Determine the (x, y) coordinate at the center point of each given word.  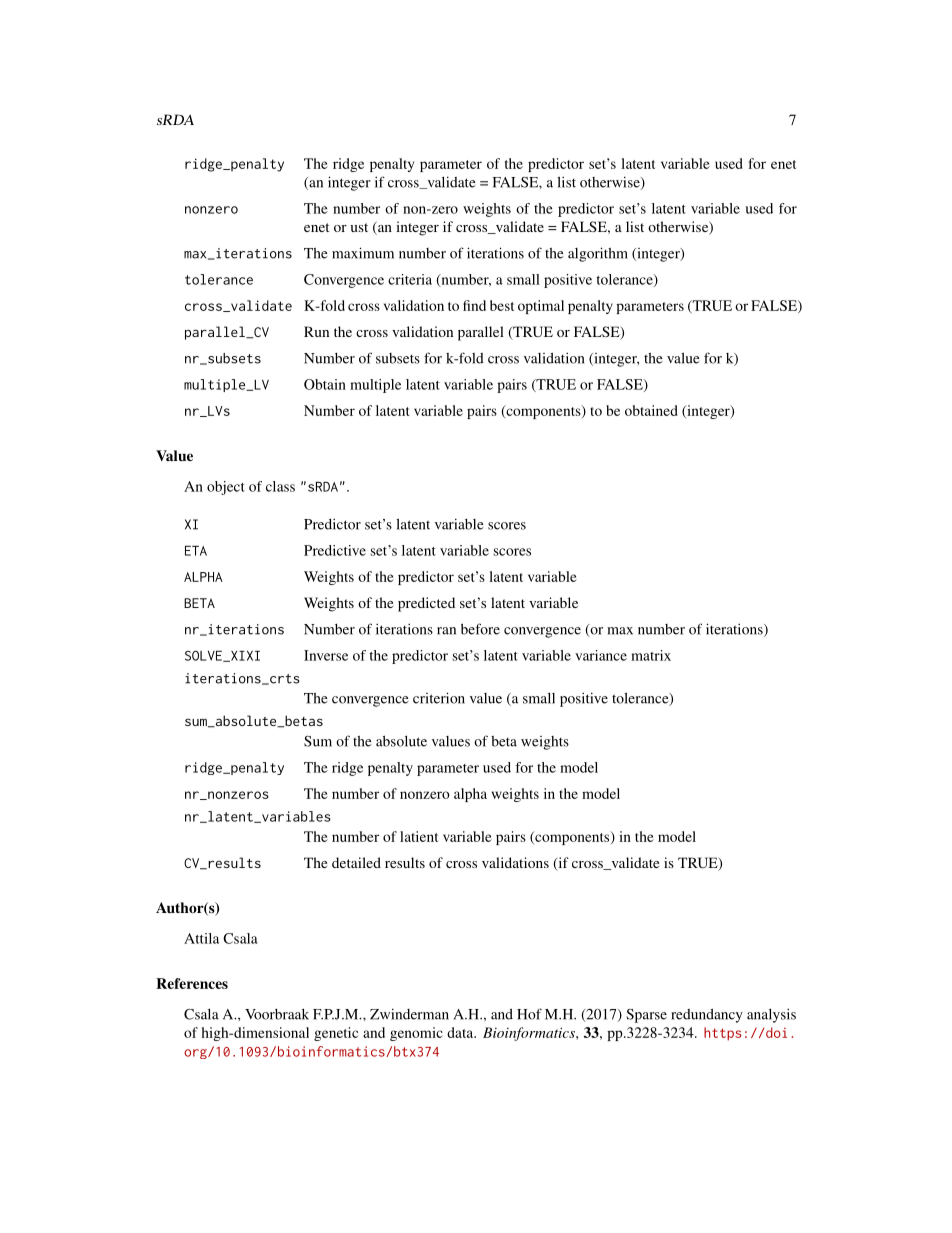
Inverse (326, 655)
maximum (363, 253)
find (474, 305)
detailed (356, 862)
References (192, 983)
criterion (439, 698)
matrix (651, 655)
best (502, 305)
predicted (426, 604)
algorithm (598, 254)
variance (601, 655)
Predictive (335, 550)
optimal (541, 307)
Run (316, 331)
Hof (529, 1014)
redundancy (707, 1016)
